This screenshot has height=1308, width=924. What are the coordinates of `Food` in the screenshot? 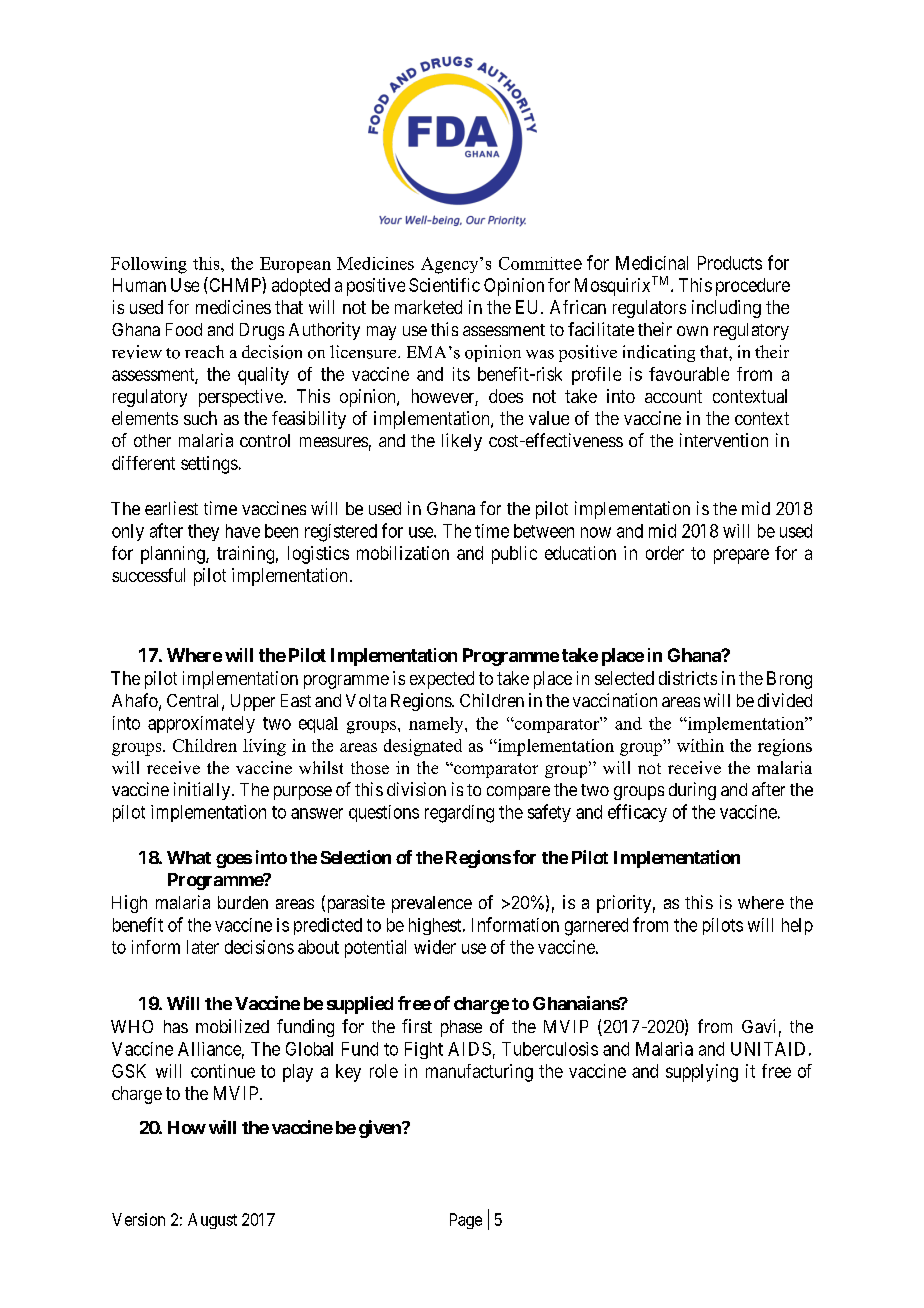 It's located at (184, 329).
